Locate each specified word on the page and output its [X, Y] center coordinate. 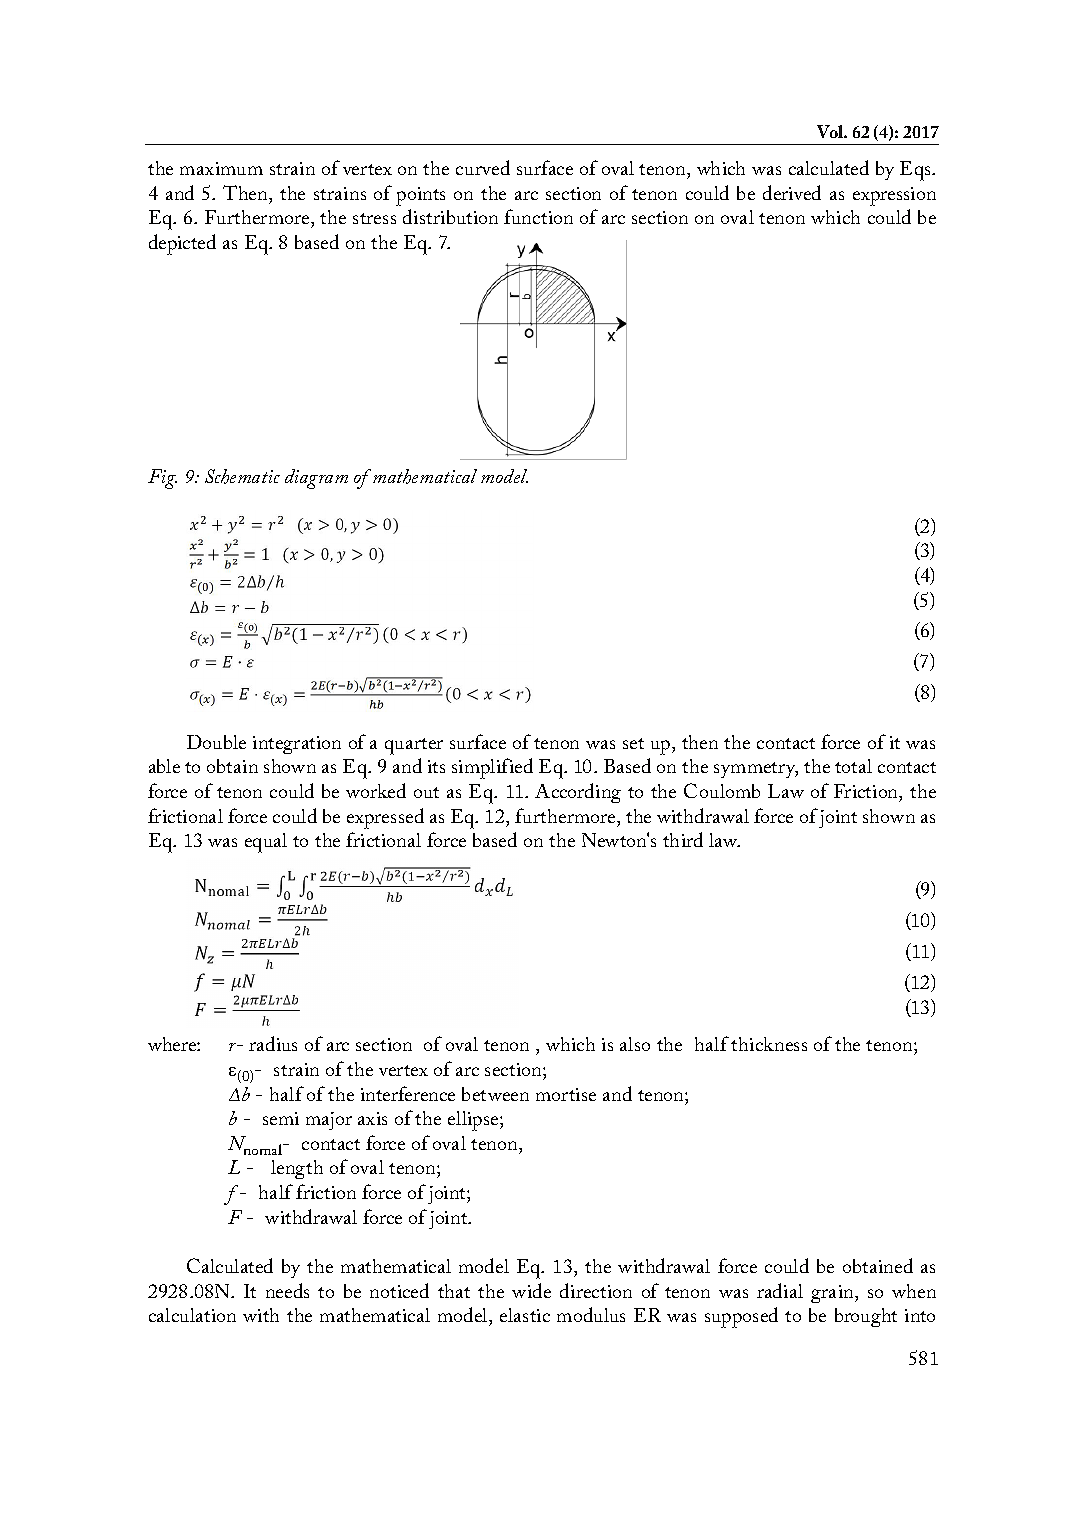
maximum [221, 168]
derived [792, 192]
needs [287, 1290]
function [538, 216]
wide [531, 1290]
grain [833, 1294]
